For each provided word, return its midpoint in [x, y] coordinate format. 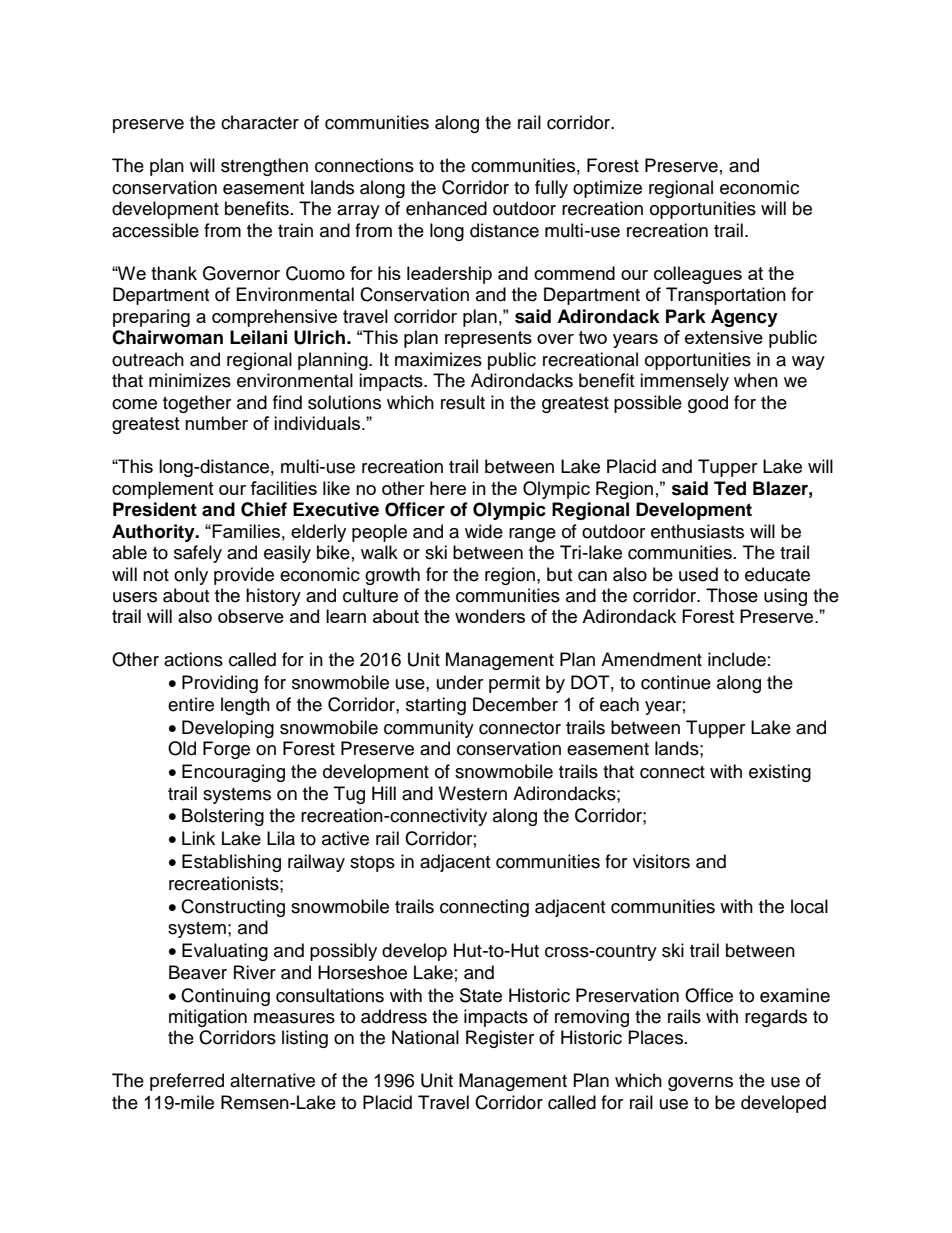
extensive [724, 337]
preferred [187, 1082]
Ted [730, 488]
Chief [264, 509]
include [737, 659]
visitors [661, 861]
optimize [607, 189]
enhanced [446, 208]
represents [488, 339]
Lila [281, 838]
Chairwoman [167, 337]
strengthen [264, 167]
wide [484, 531]
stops [372, 864]
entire [191, 704]
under [460, 682]
